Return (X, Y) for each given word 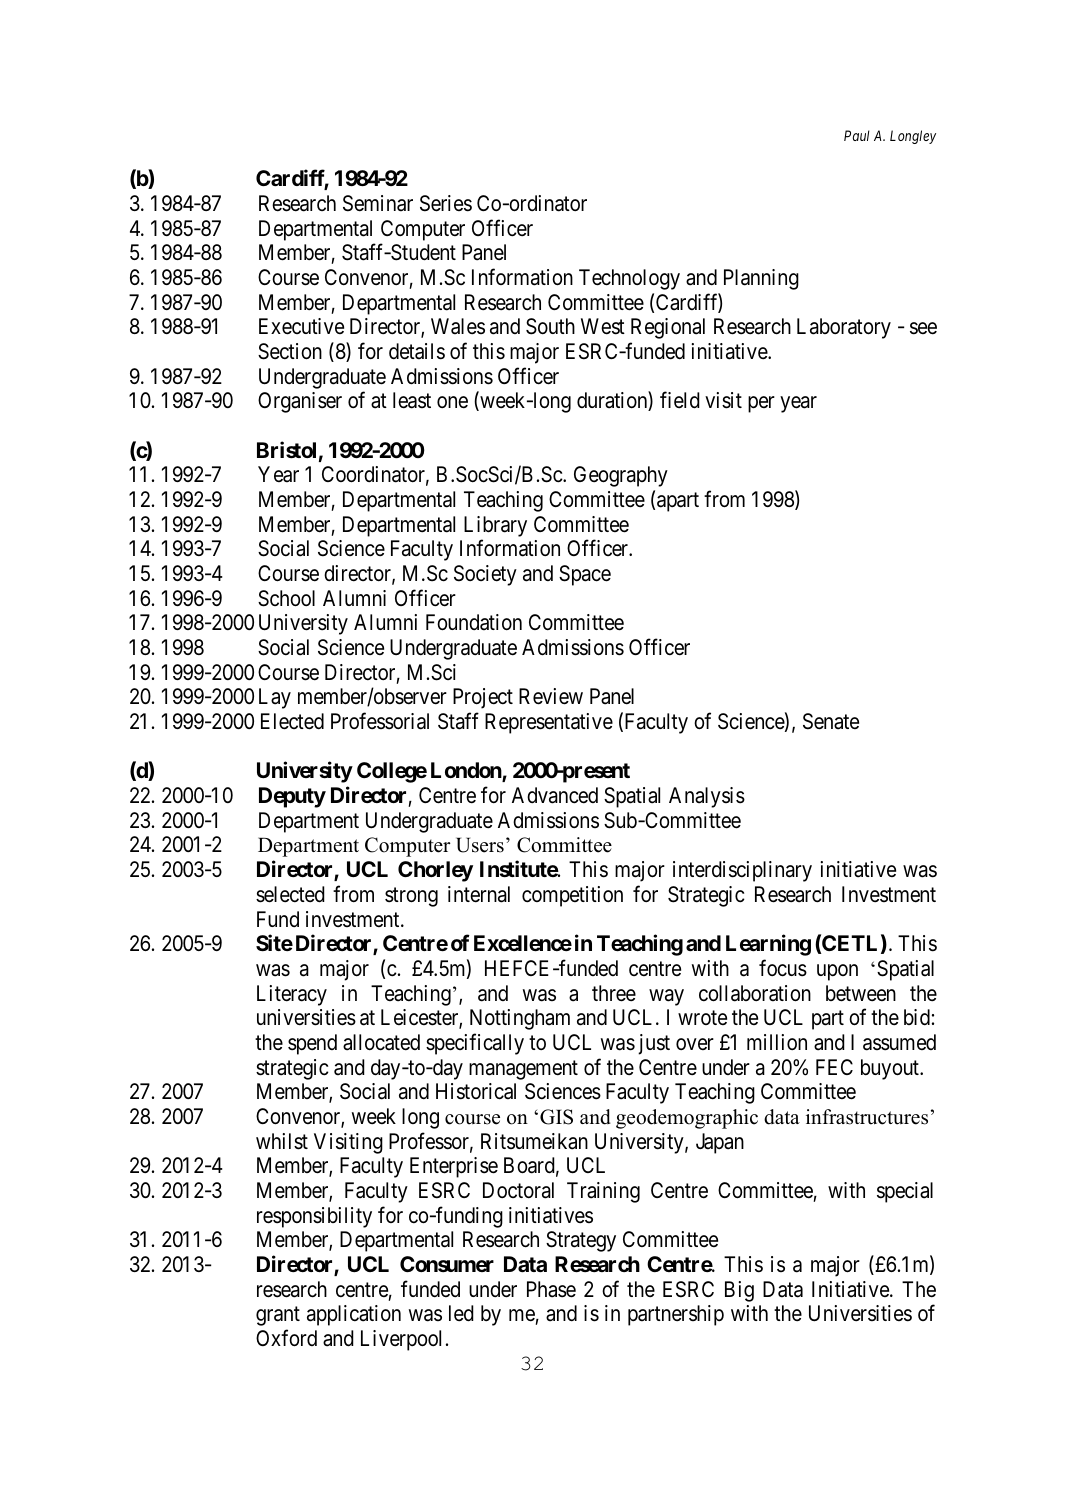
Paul (857, 135)
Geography (621, 476)
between (861, 993)
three (614, 993)
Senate (831, 721)
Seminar (378, 203)
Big (739, 1291)
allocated (381, 1042)
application (354, 1315)
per (761, 404)
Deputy (292, 797)
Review (551, 696)
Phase (551, 1289)
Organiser (300, 402)
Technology (629, 279)
